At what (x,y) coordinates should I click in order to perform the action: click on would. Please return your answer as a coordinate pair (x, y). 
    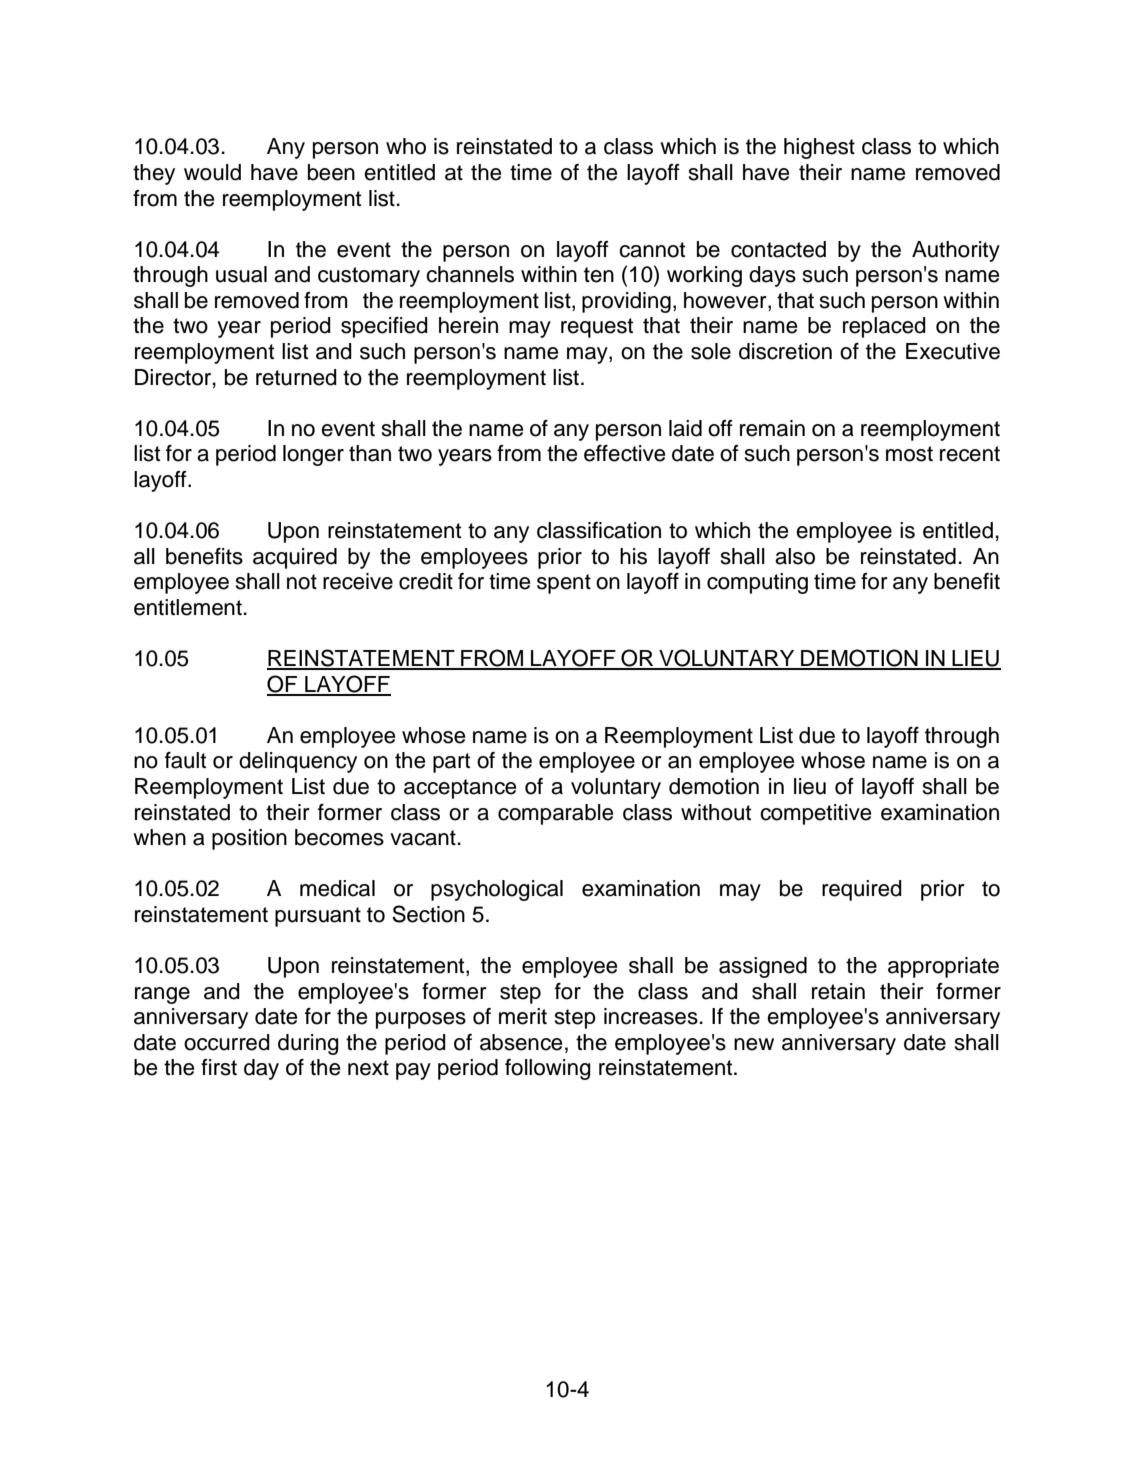
    Looking at the image, I should click on (212, 172).
